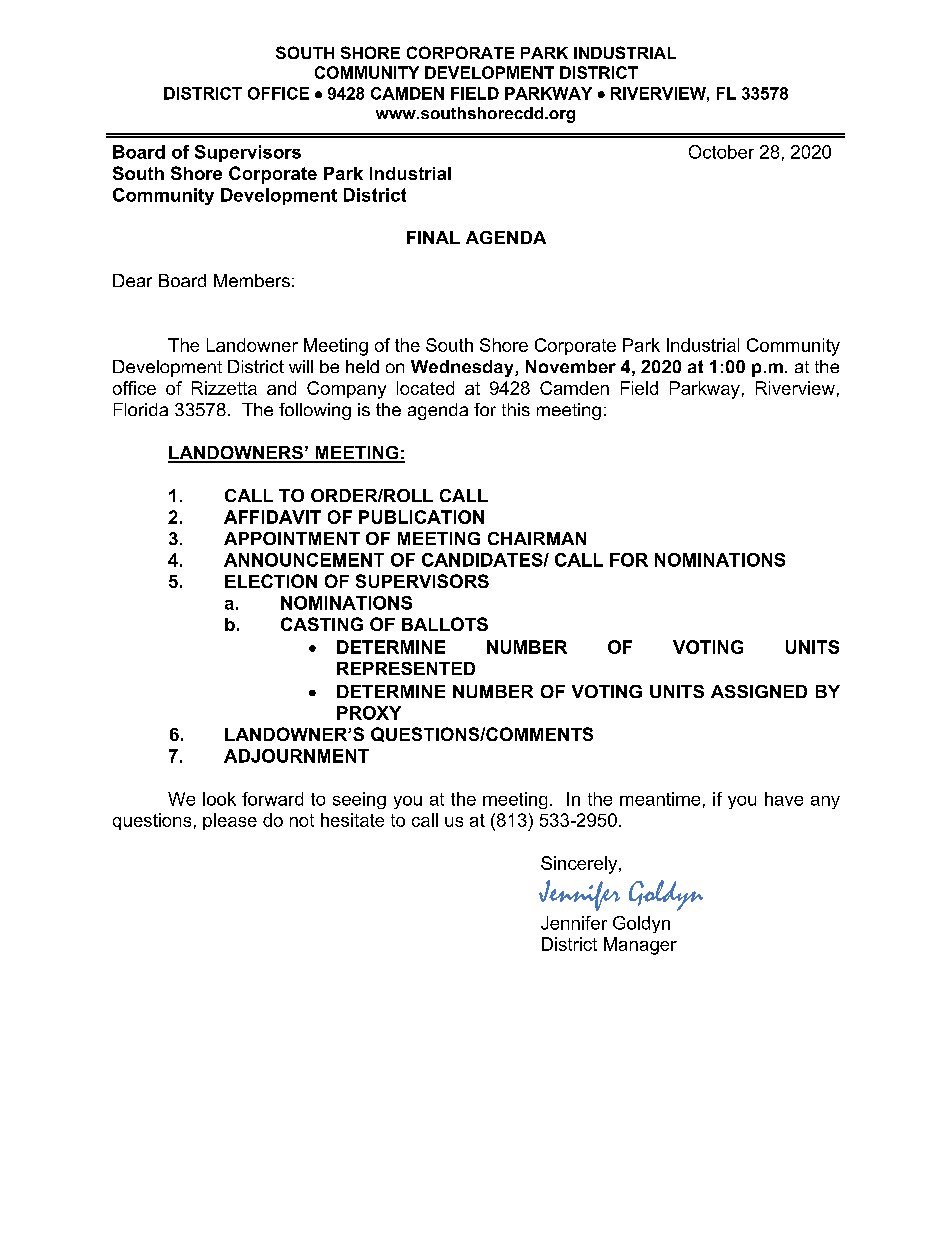 The width and height of the screenshot is (952, 1233). Describe the element at coordinates (433, 237) in the screenshot. I see `FINAL` at that location.
